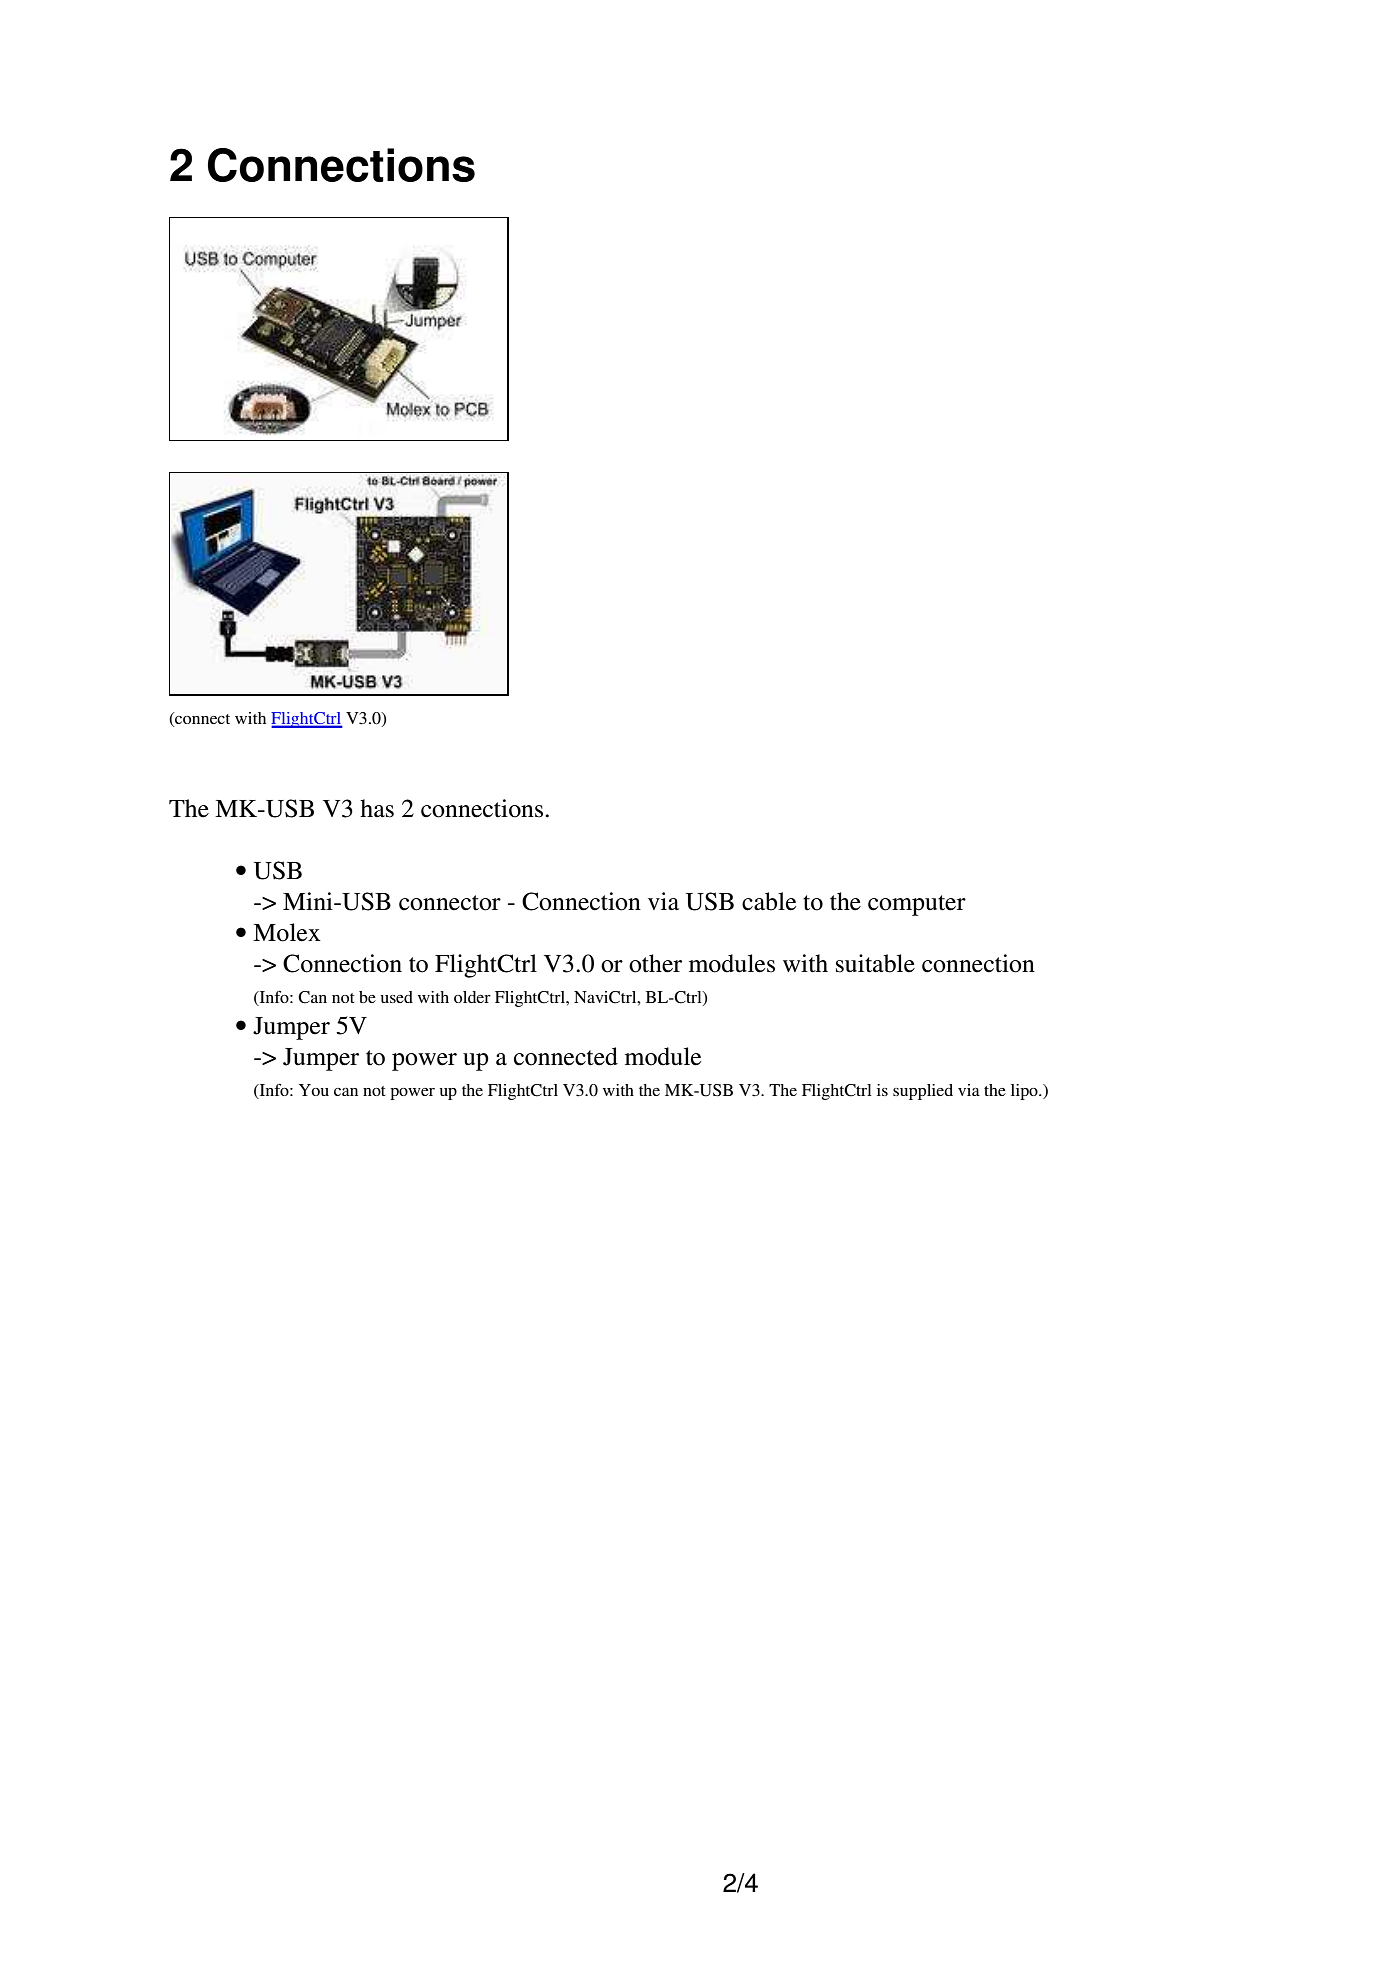  What do you see at coordinates (377, 808) in the screenshot?
I see `has` at bounding box center [377, 808].
